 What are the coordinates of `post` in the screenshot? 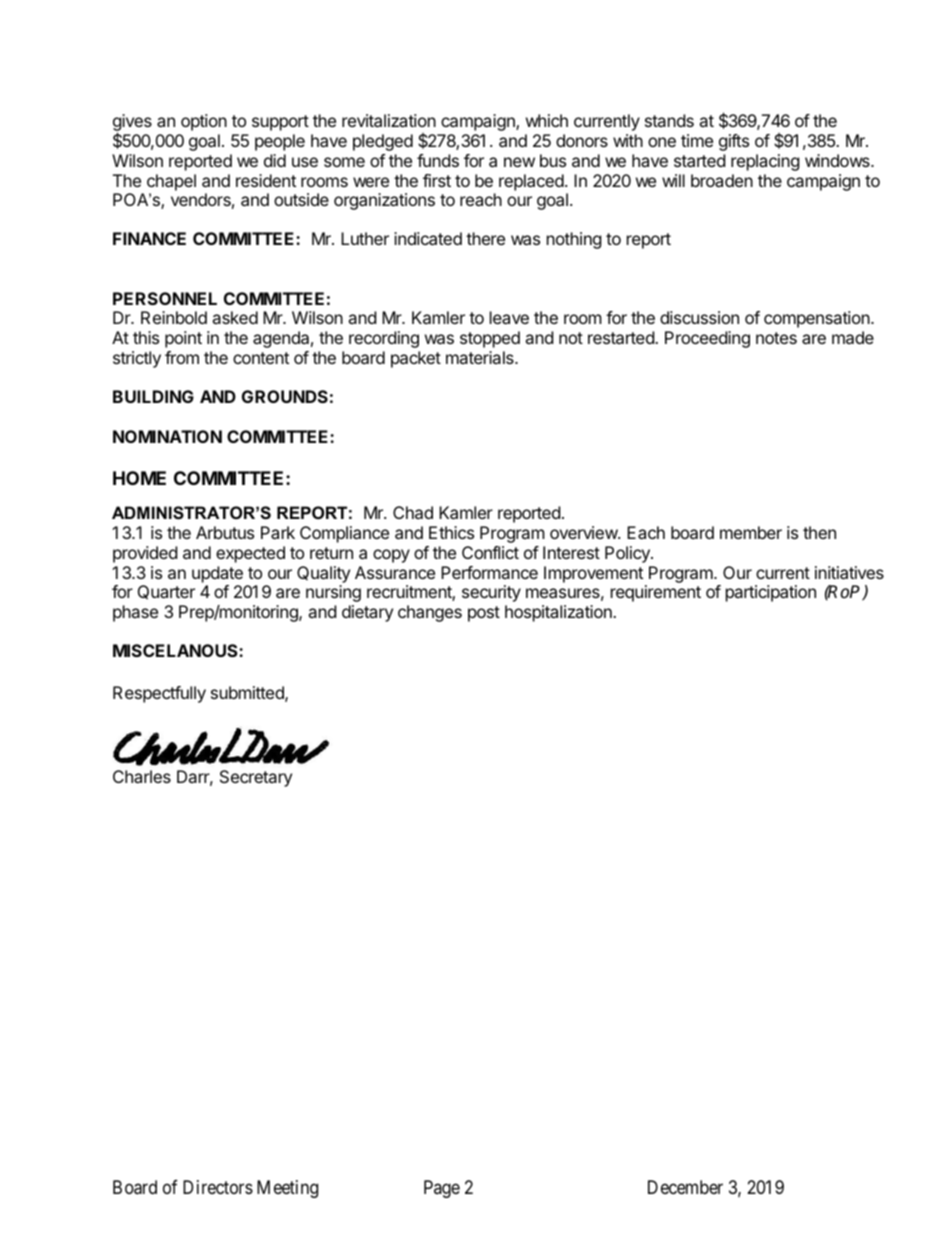 It's located at (484, 614).
